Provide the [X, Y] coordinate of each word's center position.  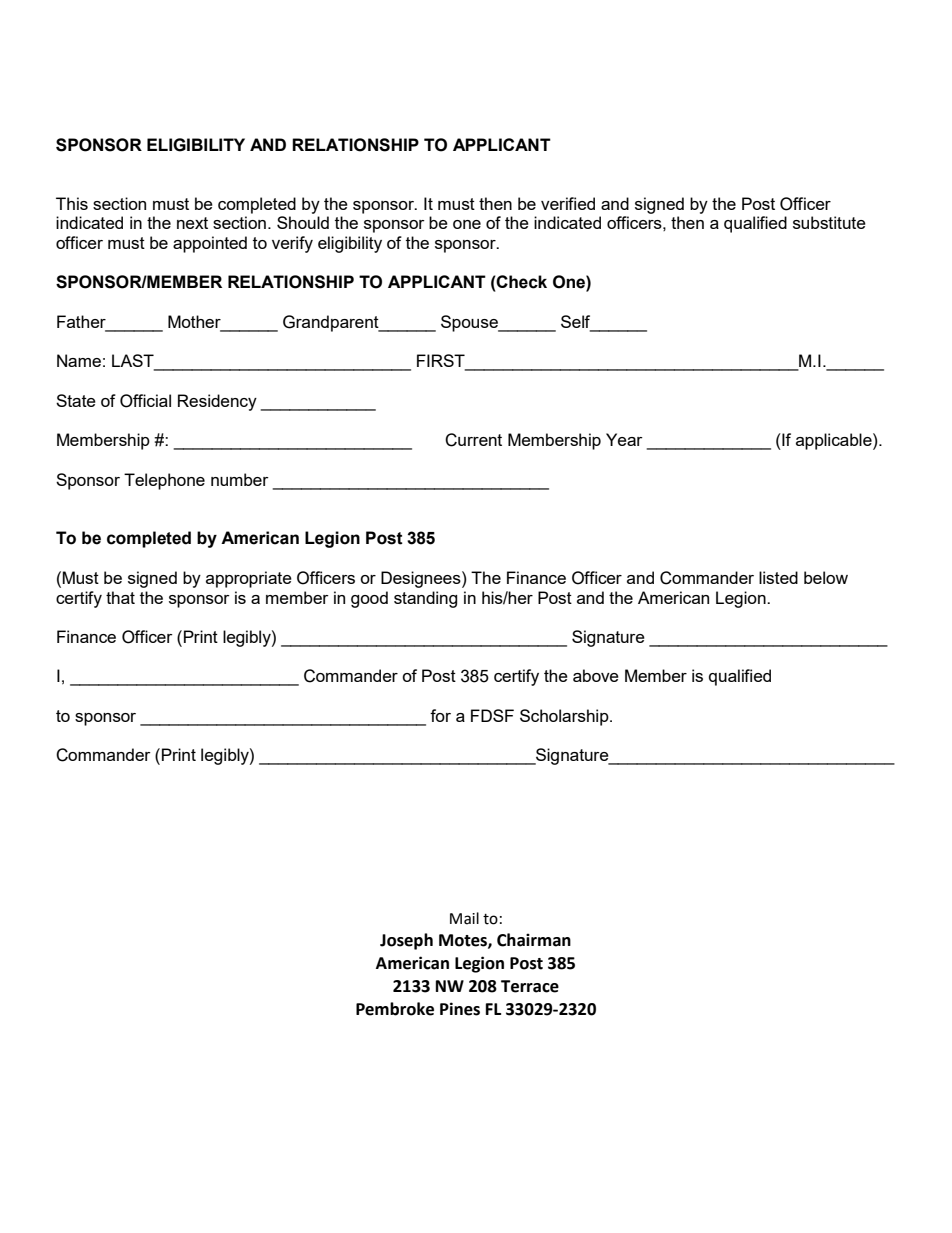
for [440, 715]
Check [521, 282]
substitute [829, 222]
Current [473, 440]
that [120, 597]
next [192, 223]
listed [778, 577]
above [596, 675]
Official [145, 401]
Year [624, 439]
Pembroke [395, 1009]
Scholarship [565, 717]
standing [425, 599]
